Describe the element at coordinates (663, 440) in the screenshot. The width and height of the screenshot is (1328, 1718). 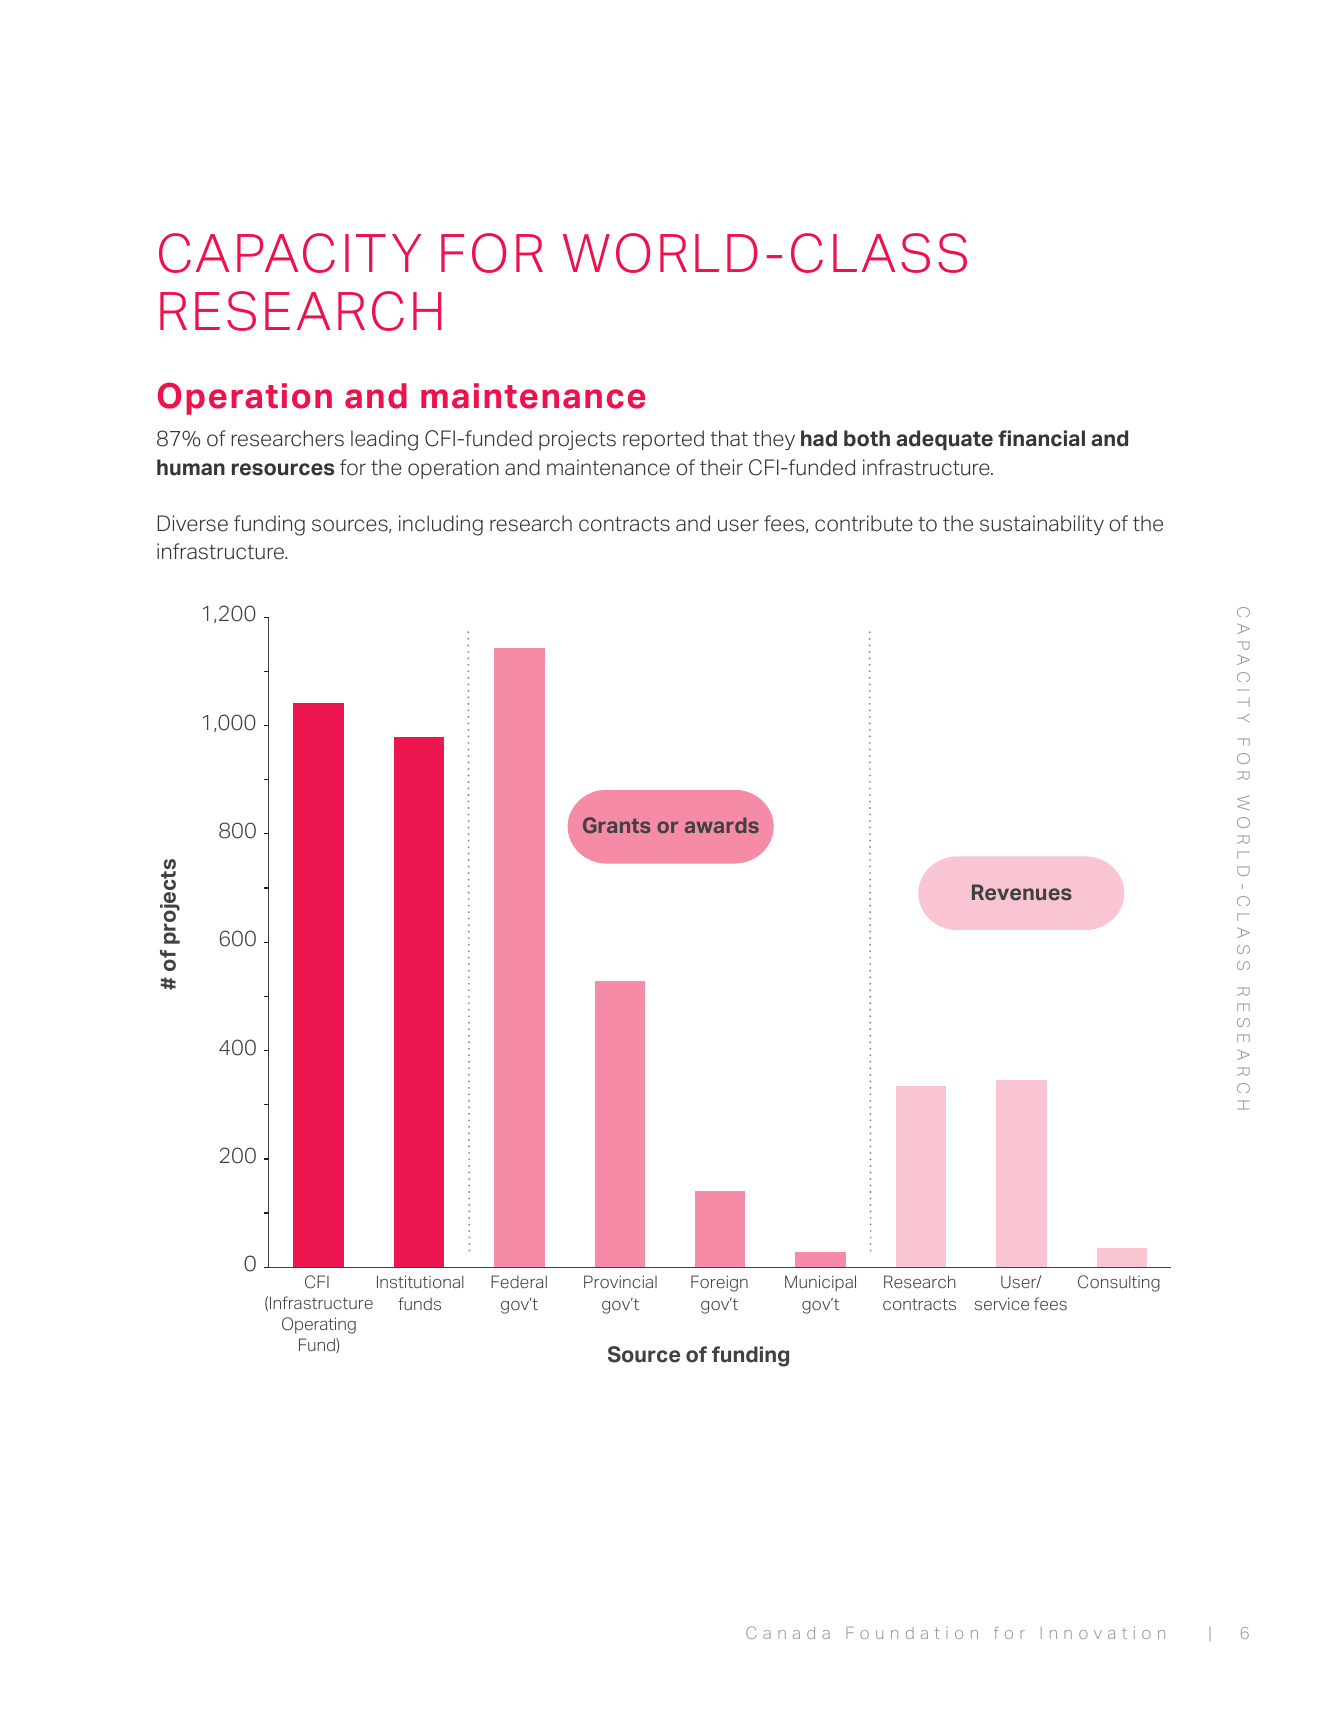
I see `reported` at that location.
